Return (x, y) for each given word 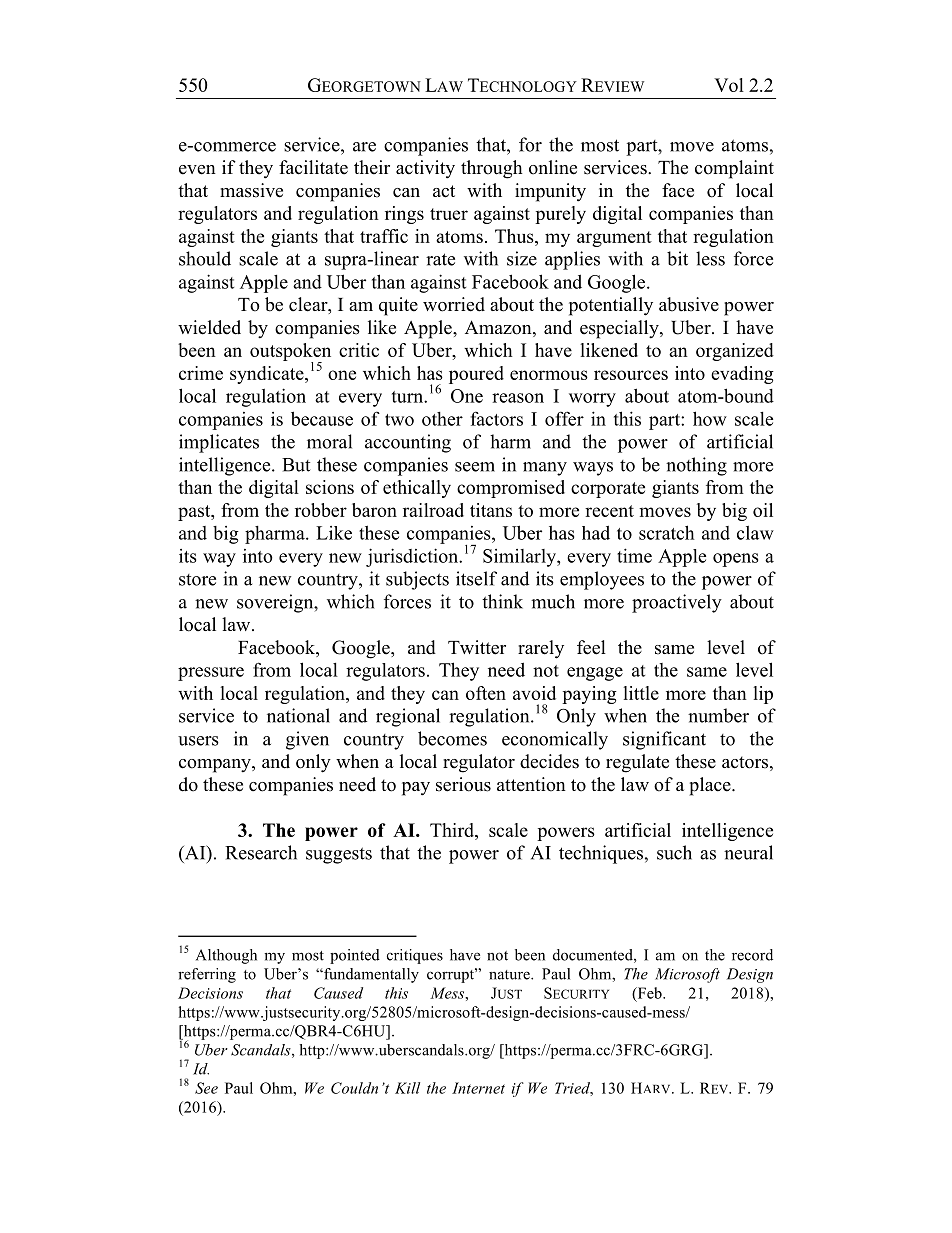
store (197, 580)
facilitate (313, 167)
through (492, 169)
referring (207, 975)
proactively (677, 603)
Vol (729, 85)
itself (476, 578)
